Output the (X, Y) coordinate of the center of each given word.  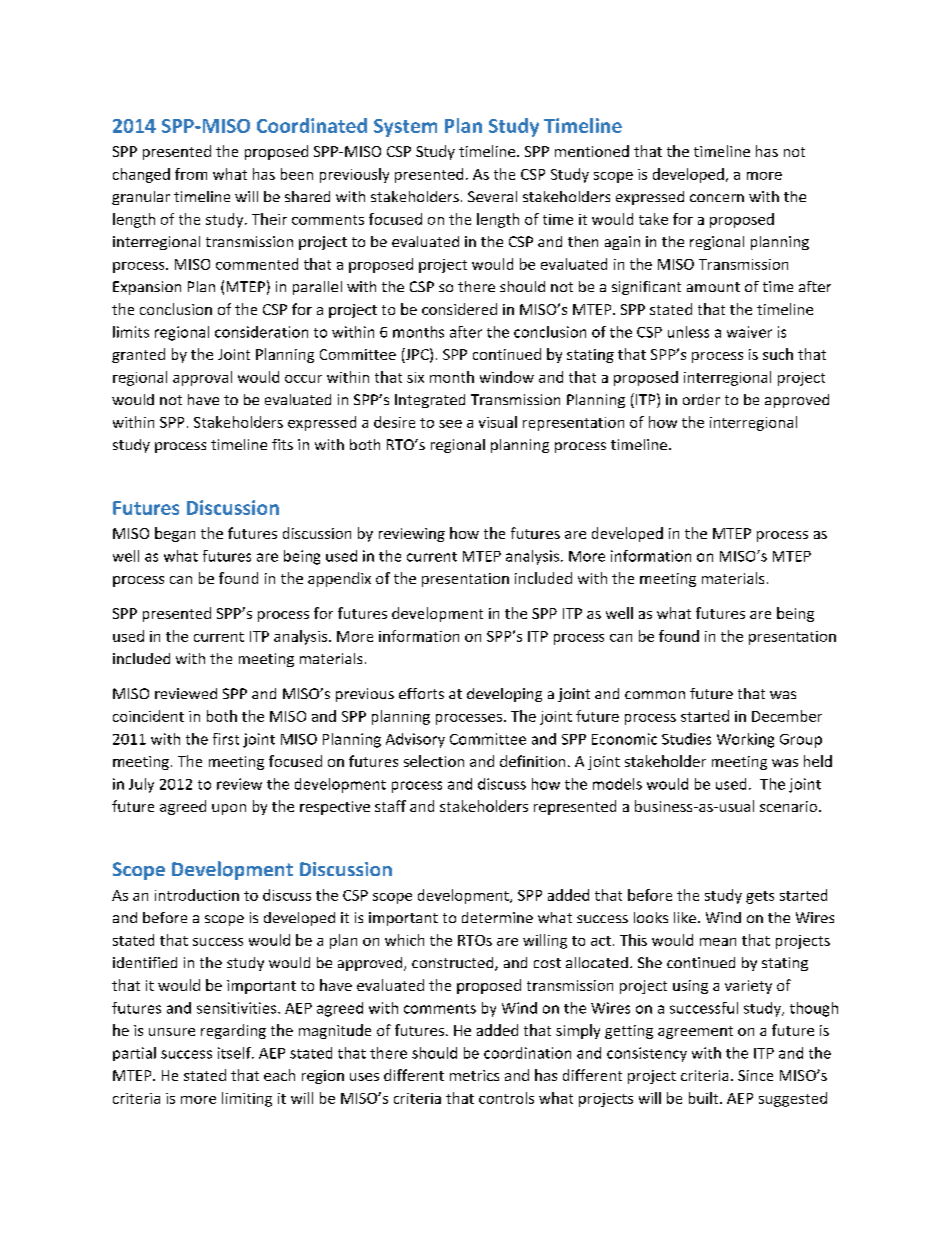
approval (202, 378)
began (175, 534)
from (191, 174)
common (655, 695)
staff (390, 806)
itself (235, 1053)
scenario (788, 806)
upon (229, 809)
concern (717, 198)
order (701, 399)
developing (504, 695)
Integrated (430, 401)
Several (492, 196)
